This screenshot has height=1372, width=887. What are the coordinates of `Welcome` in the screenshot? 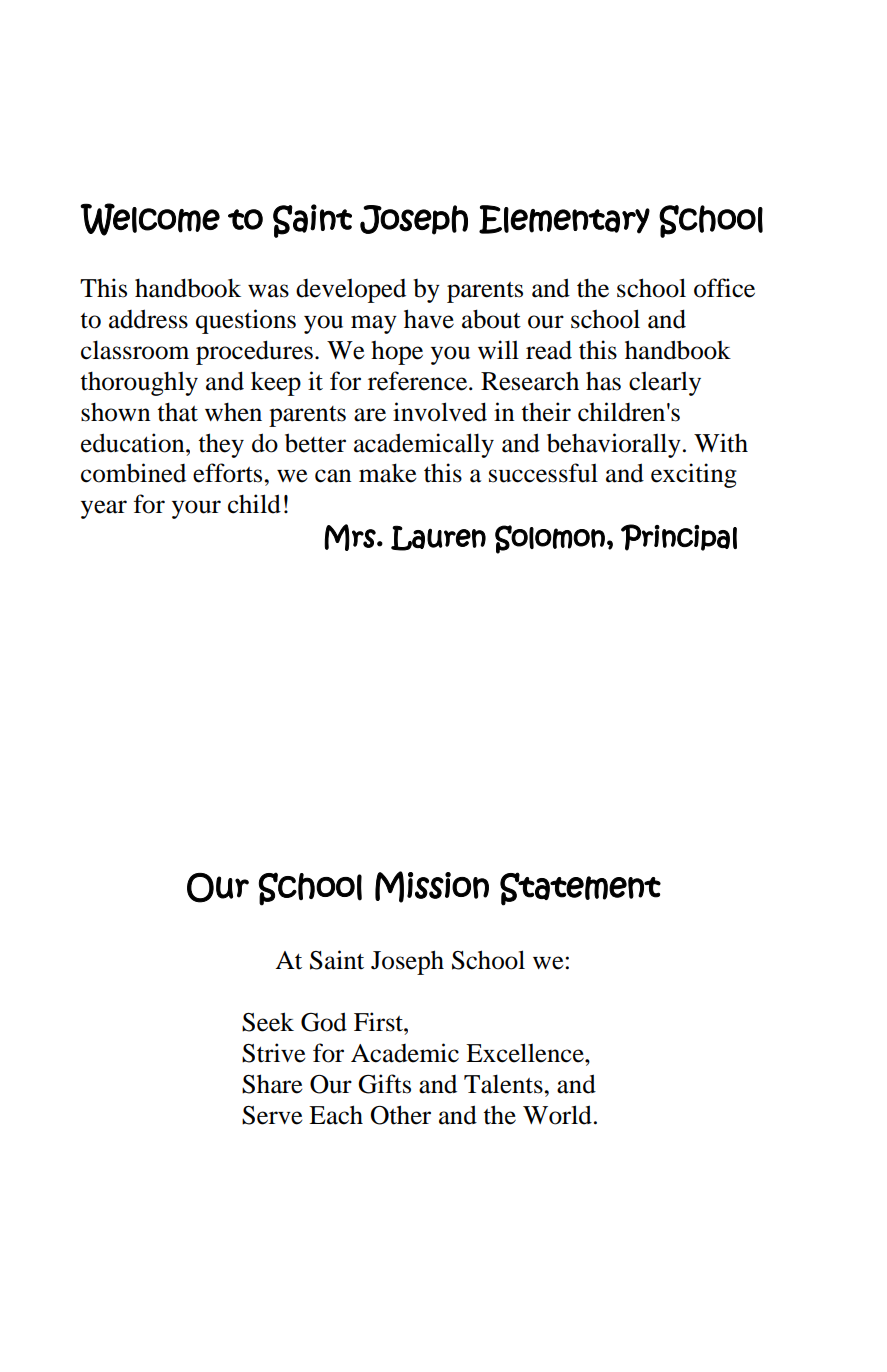 It's located at (150, 219).
